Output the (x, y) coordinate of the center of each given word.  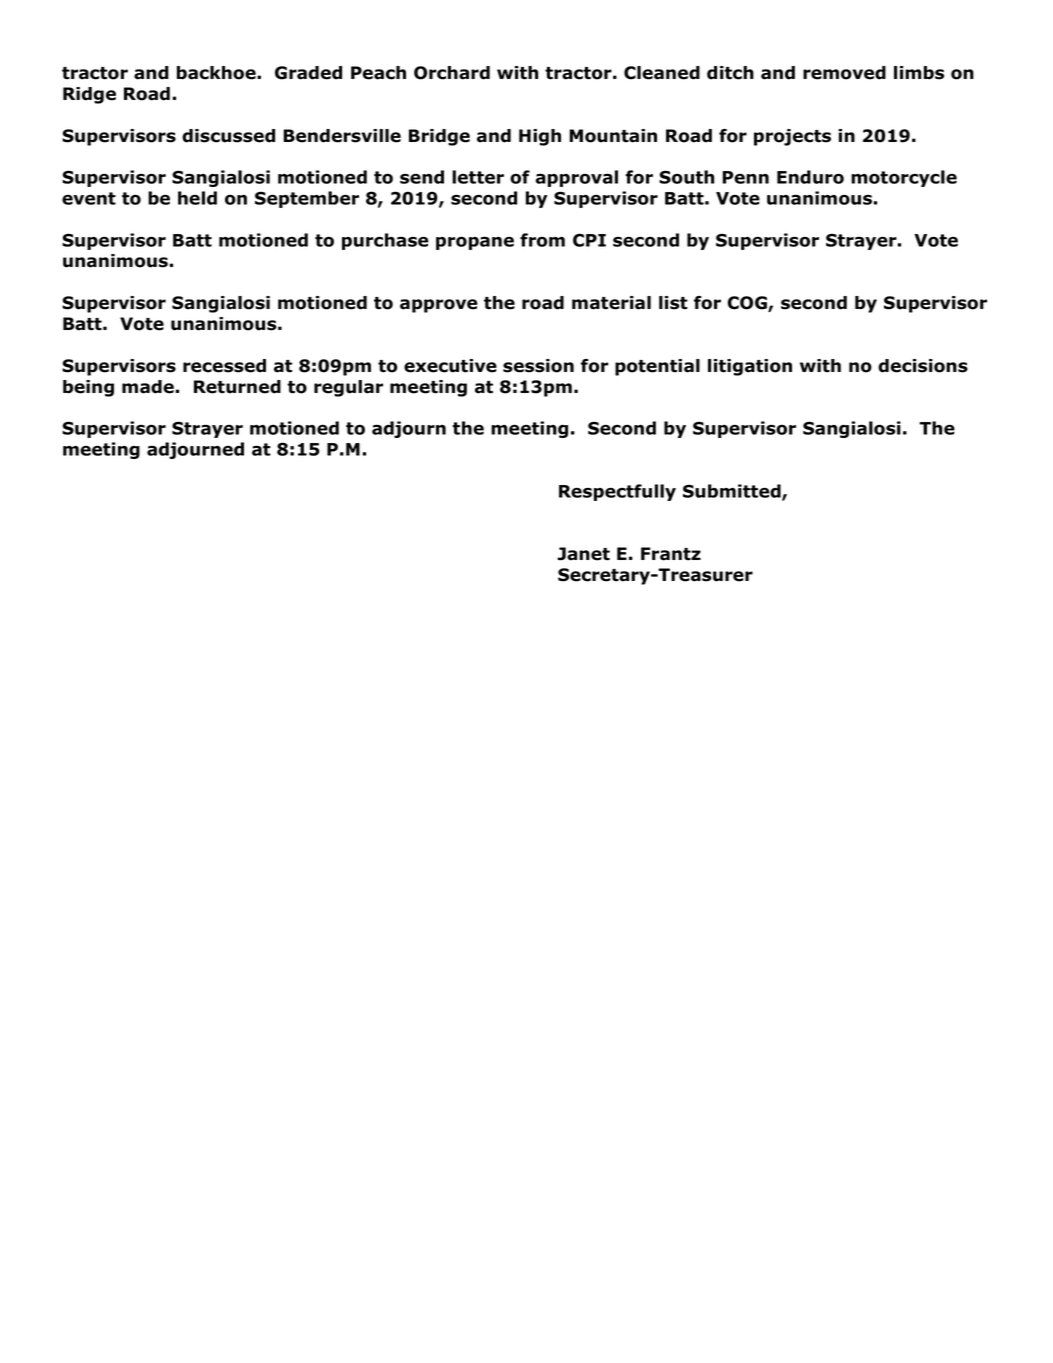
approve (439, 306)
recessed (224, 366)
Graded (308, 73)
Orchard (452, 73)
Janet (583, 554)
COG (748, 304)
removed (844, 73)
